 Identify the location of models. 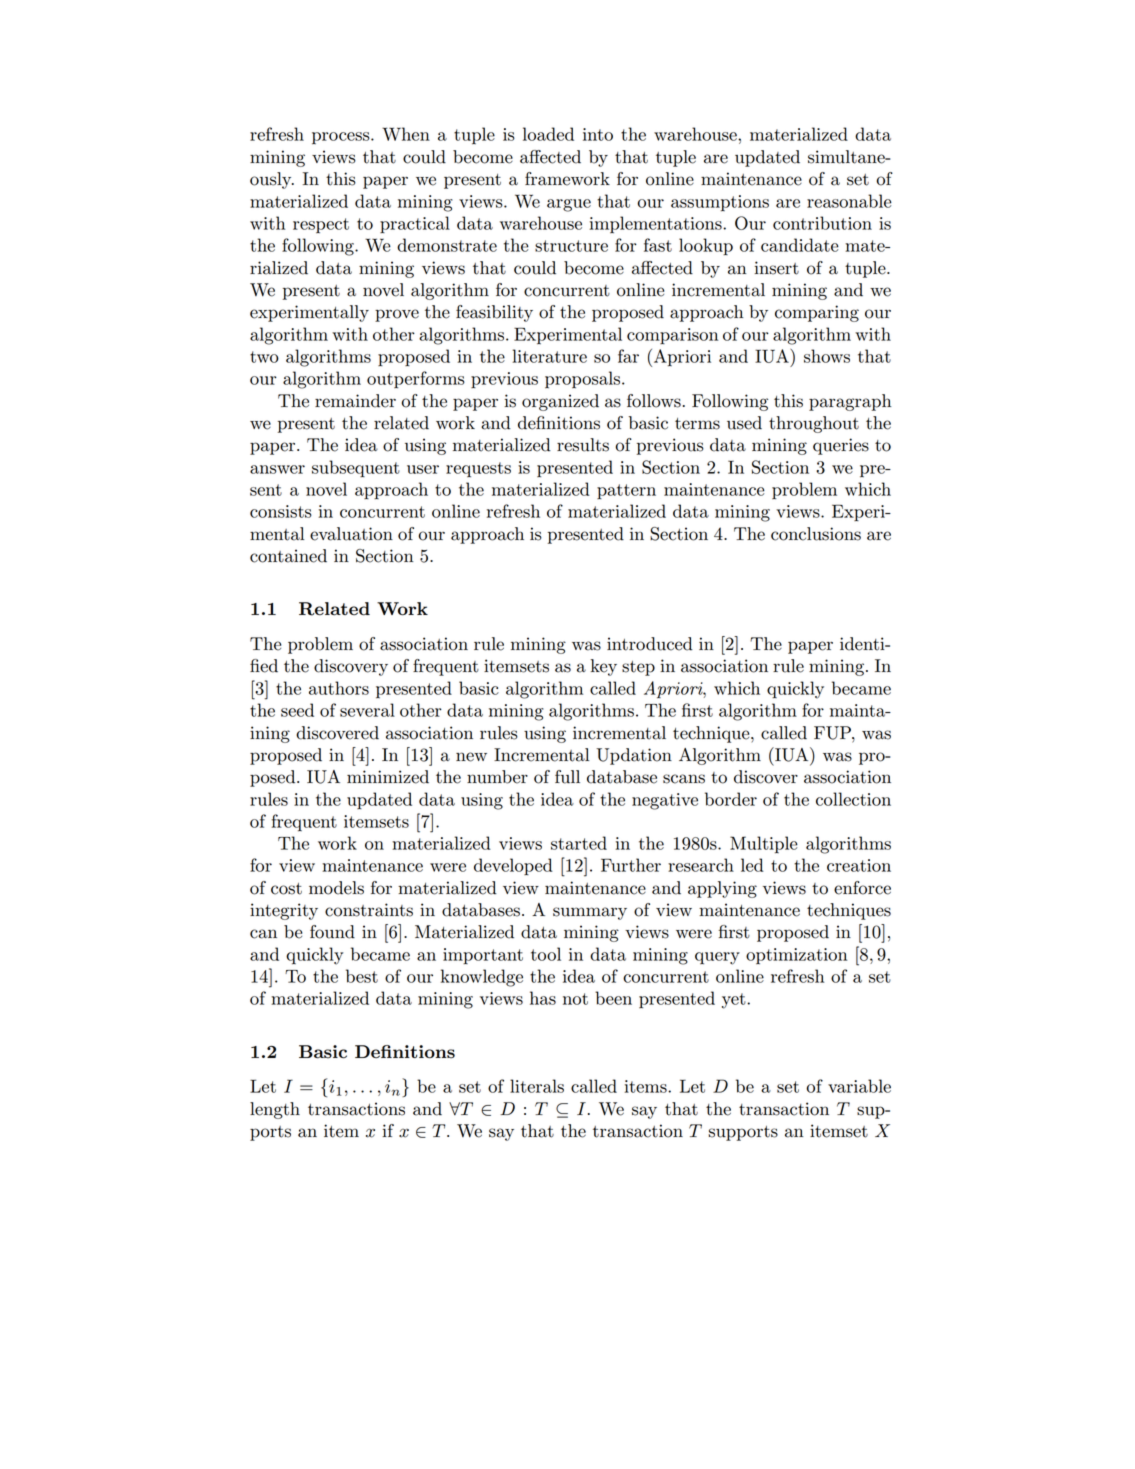
(336, 888).
